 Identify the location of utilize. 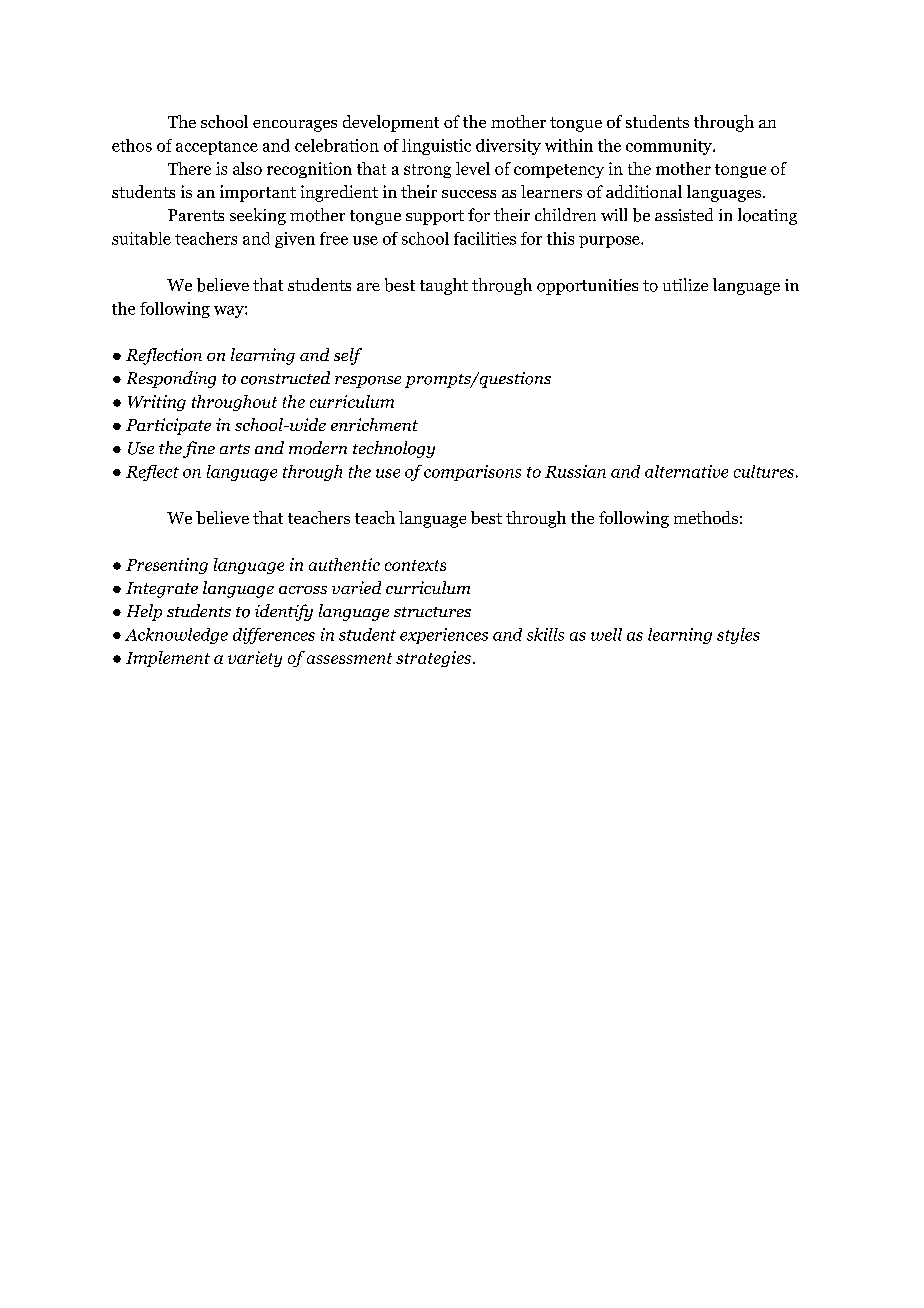
(685, 284).
